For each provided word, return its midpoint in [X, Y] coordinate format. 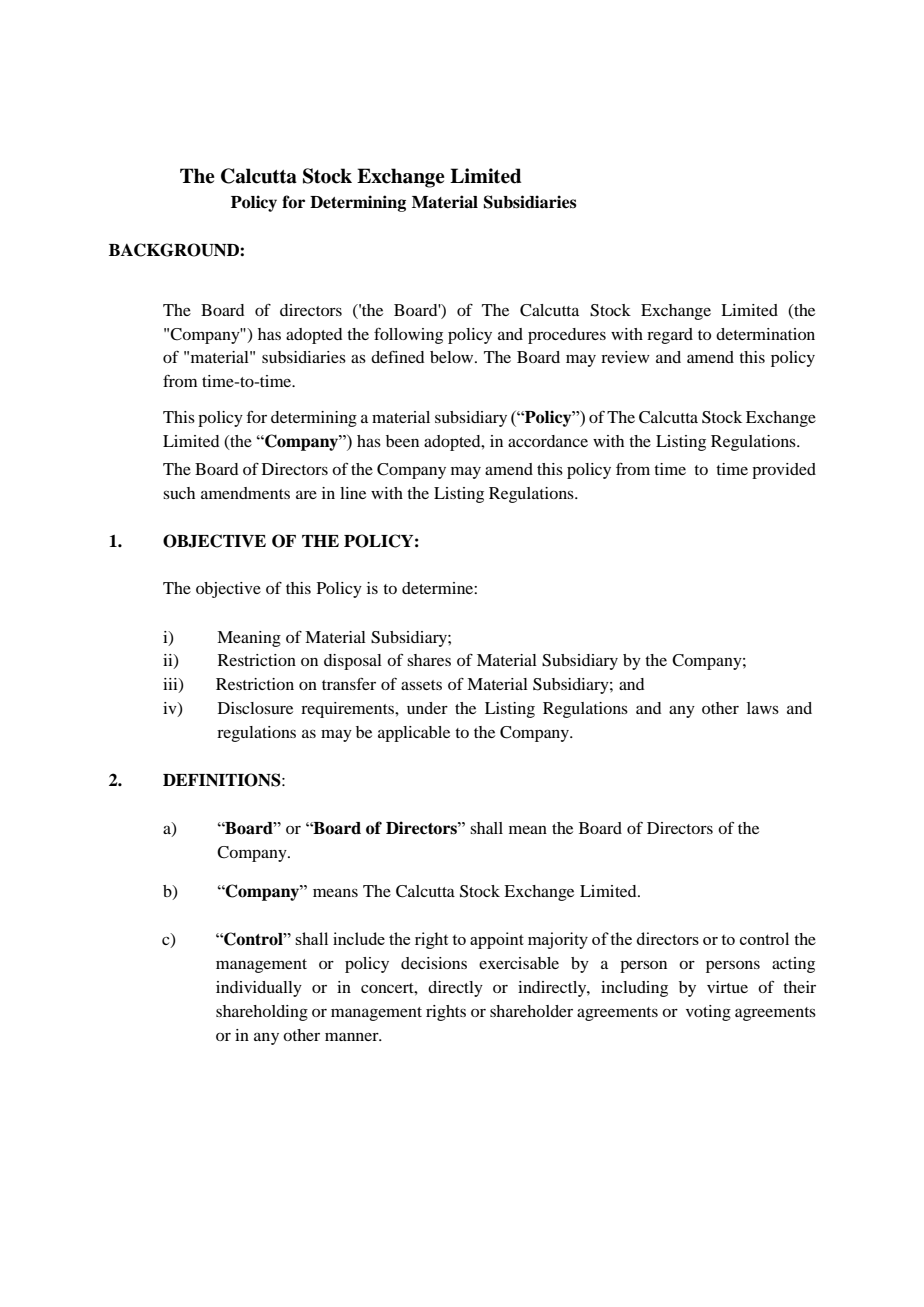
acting [793, 965]
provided [784, 471]
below [453, 357]
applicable [414, 734]
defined [397, 357]
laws [763, 708]
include [359, 938]
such [179, 493]
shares [429, 660]
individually [259, 989]
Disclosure [255, 708]
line [353, 493]
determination [765, 334]
